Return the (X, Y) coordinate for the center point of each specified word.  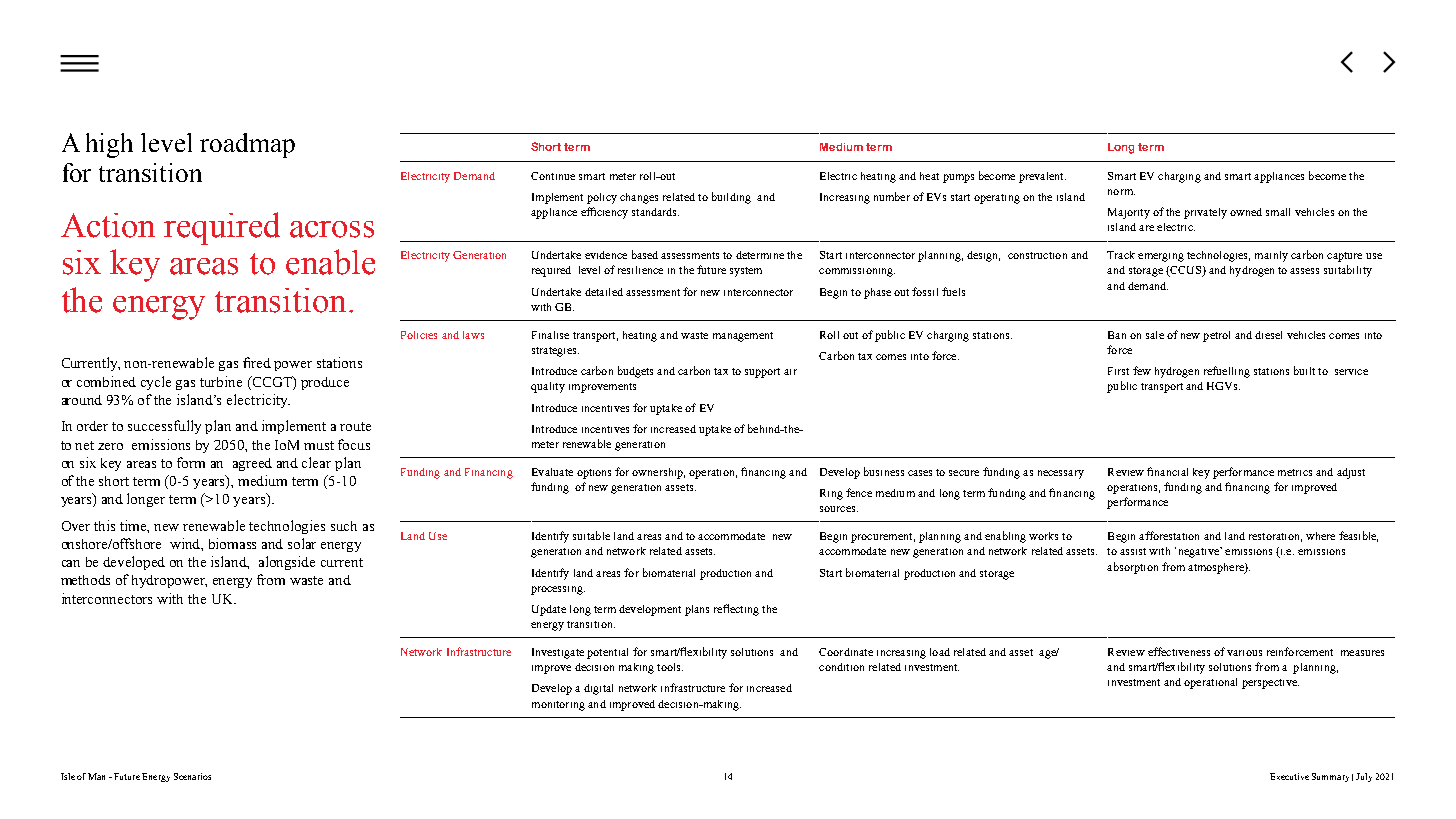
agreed (252, 464)
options (594, 474)
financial (1167, 471)
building (731, 198)
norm (1121, 192)
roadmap (247, 145)
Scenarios (192, 776)
